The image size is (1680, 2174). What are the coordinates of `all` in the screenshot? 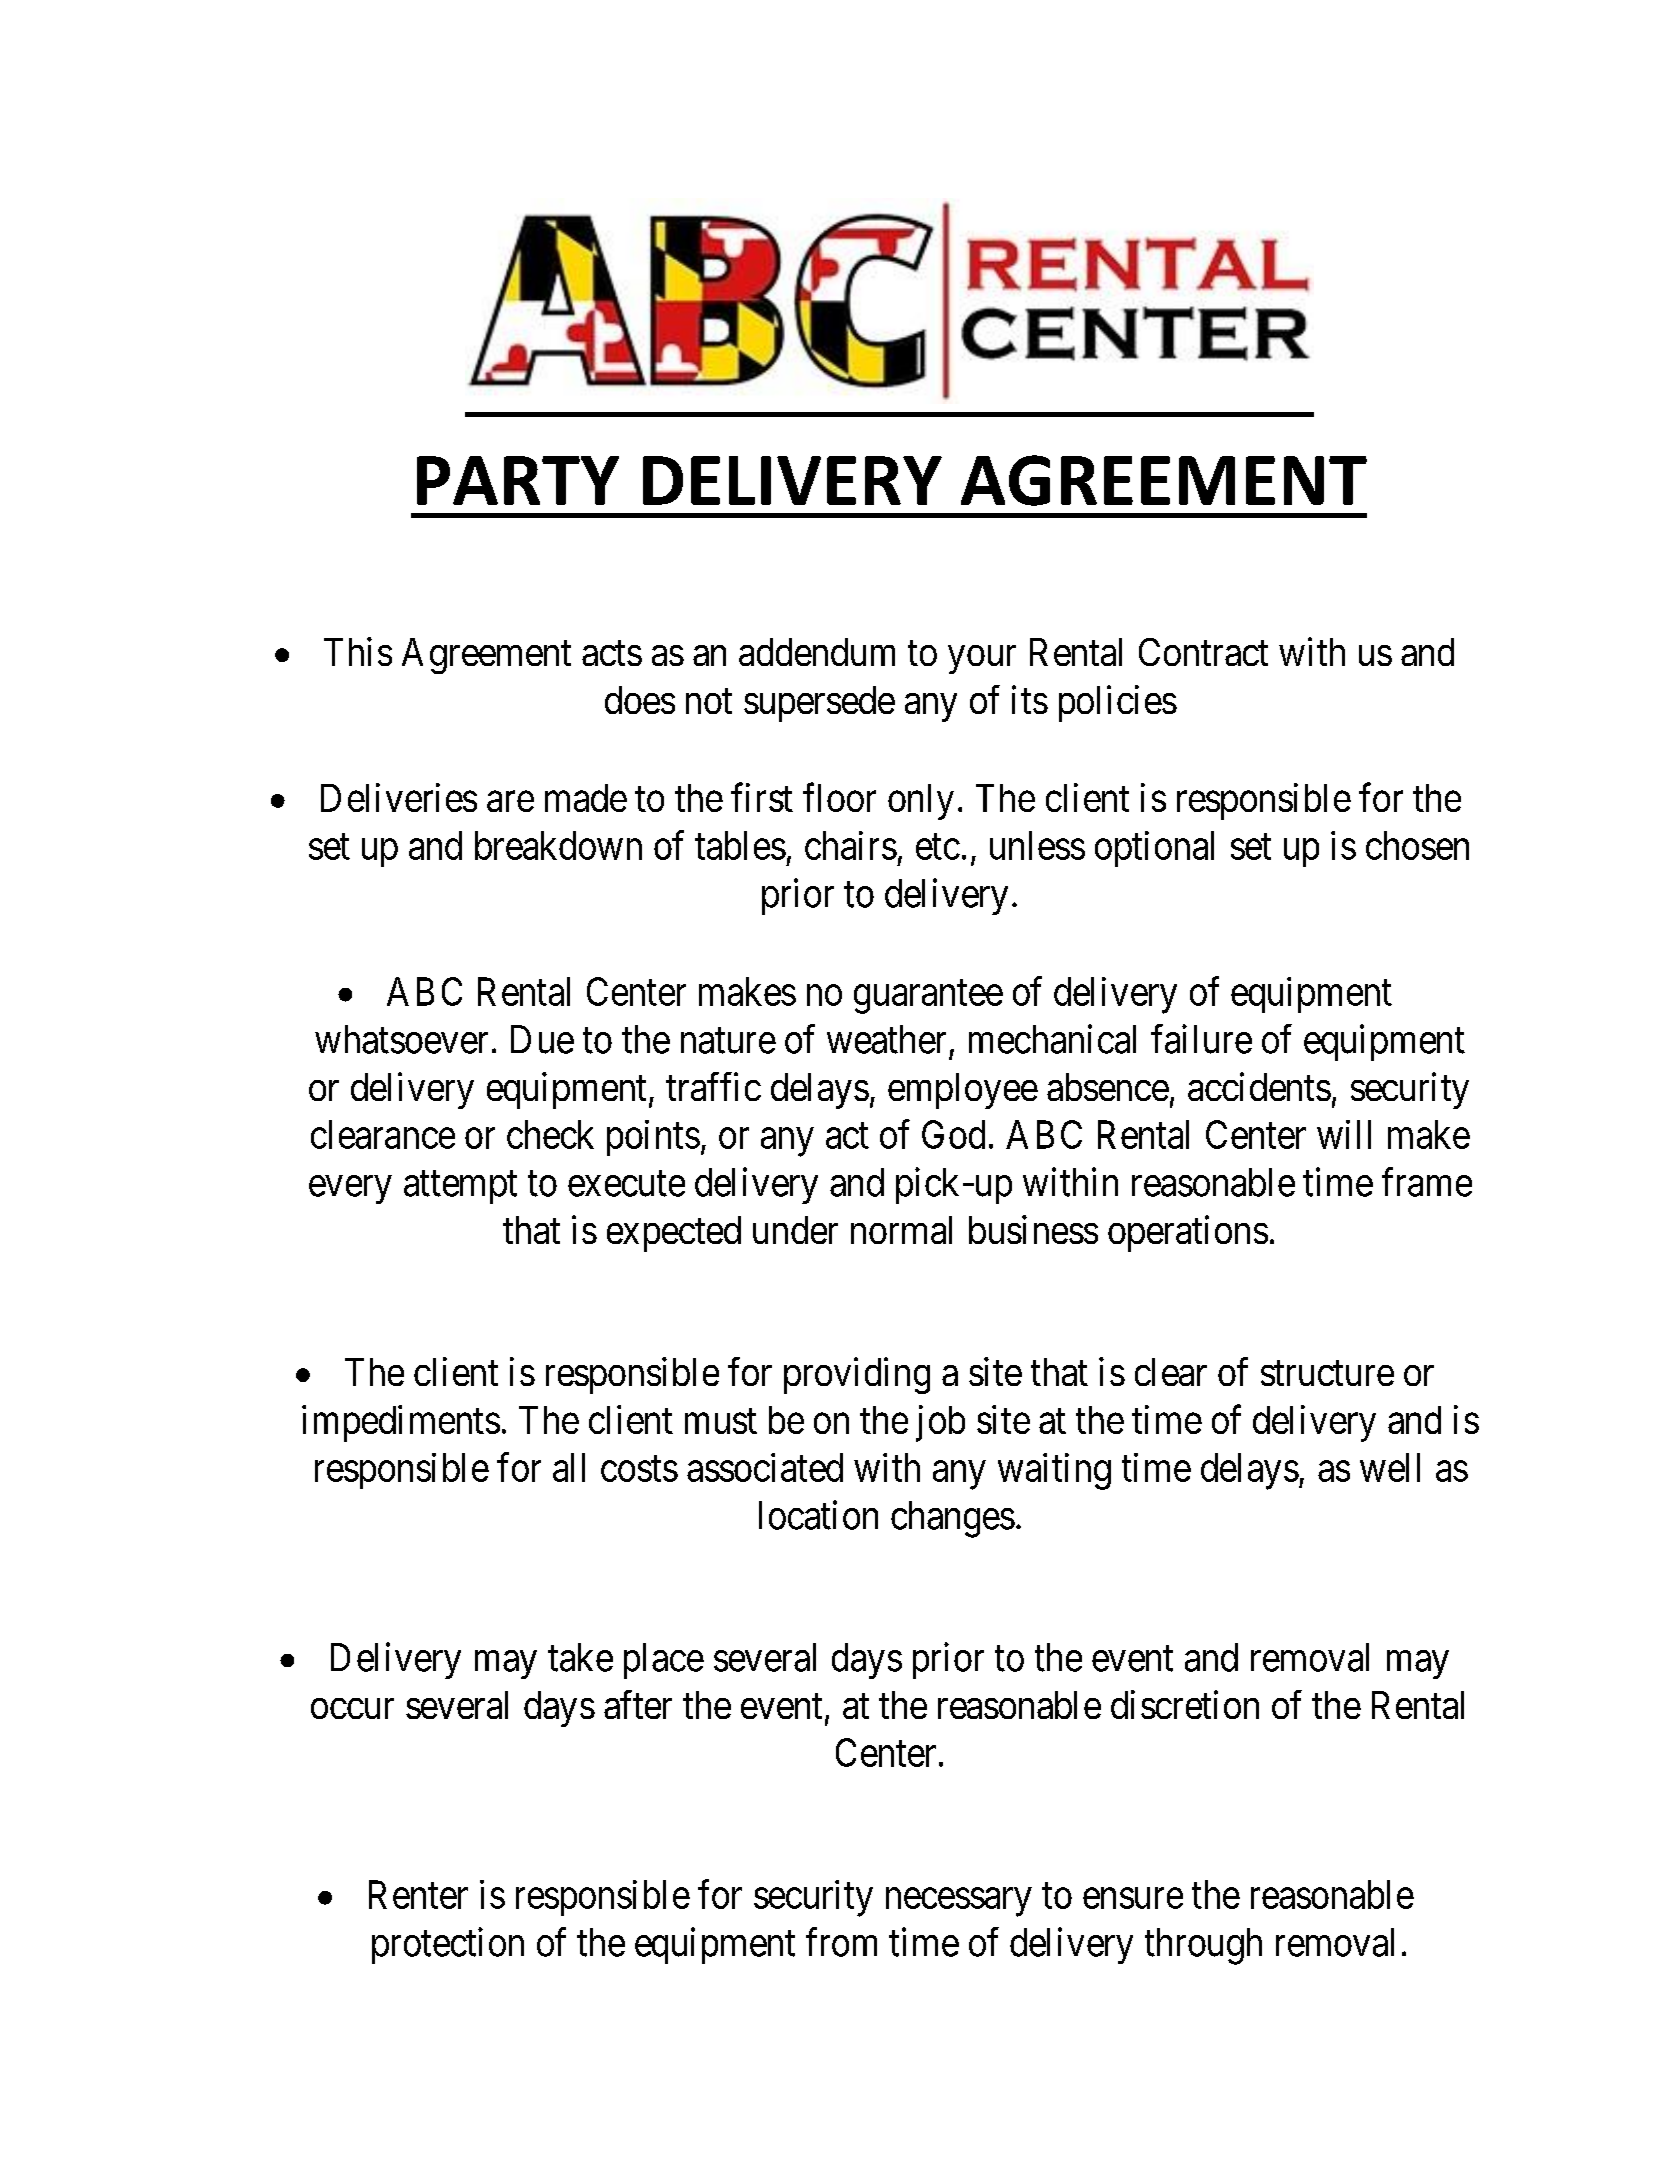 It's located at (569, 1467).
